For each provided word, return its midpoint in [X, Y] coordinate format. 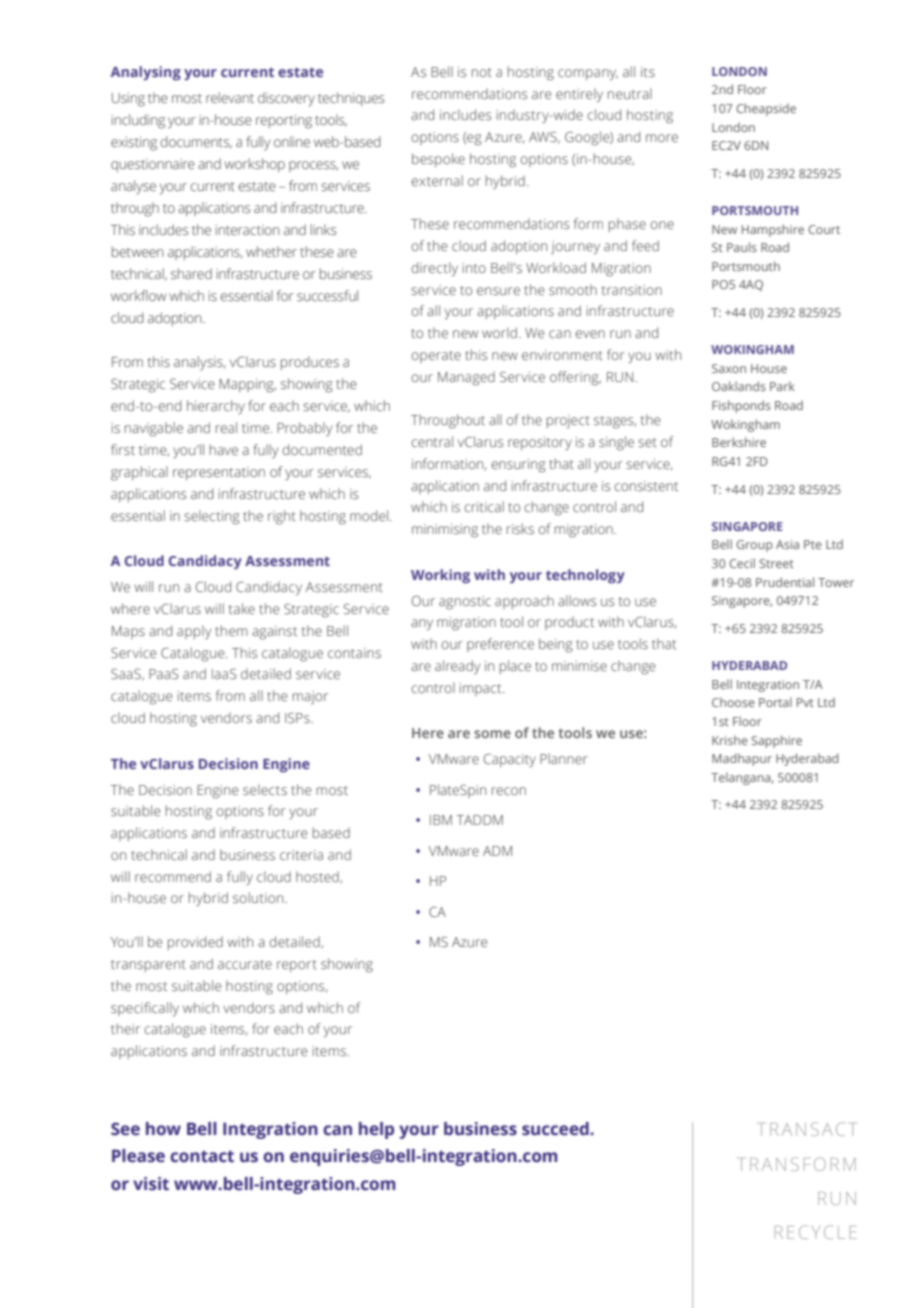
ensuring [518, 466]
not [482, 72]
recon [509, 791]
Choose [733, 702]
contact [202, 1156]
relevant [230, 97]
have [224, 449]
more [662, 138]
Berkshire [739, 442]
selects [265, 789]
